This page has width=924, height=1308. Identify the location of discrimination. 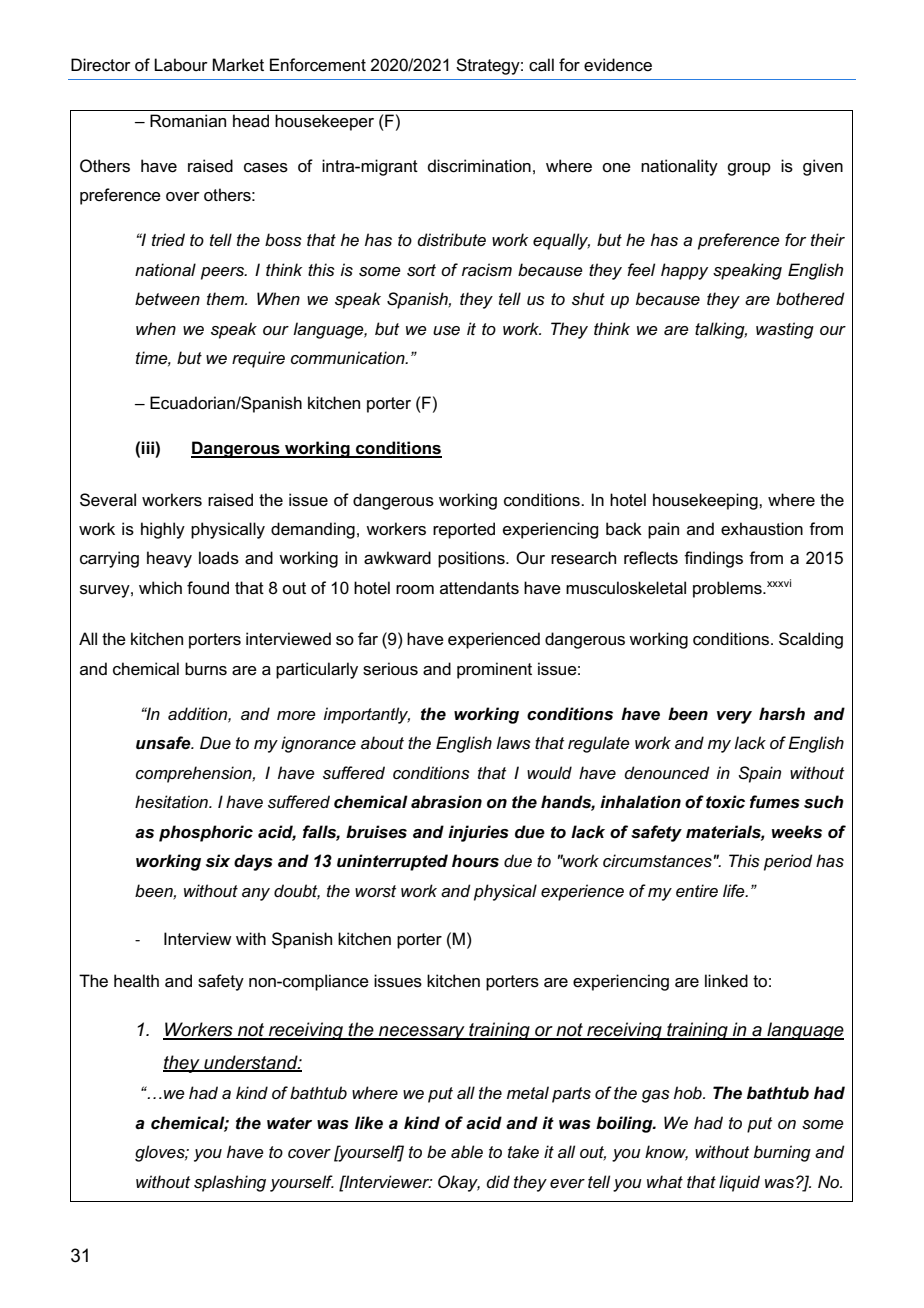
(479, 166).
